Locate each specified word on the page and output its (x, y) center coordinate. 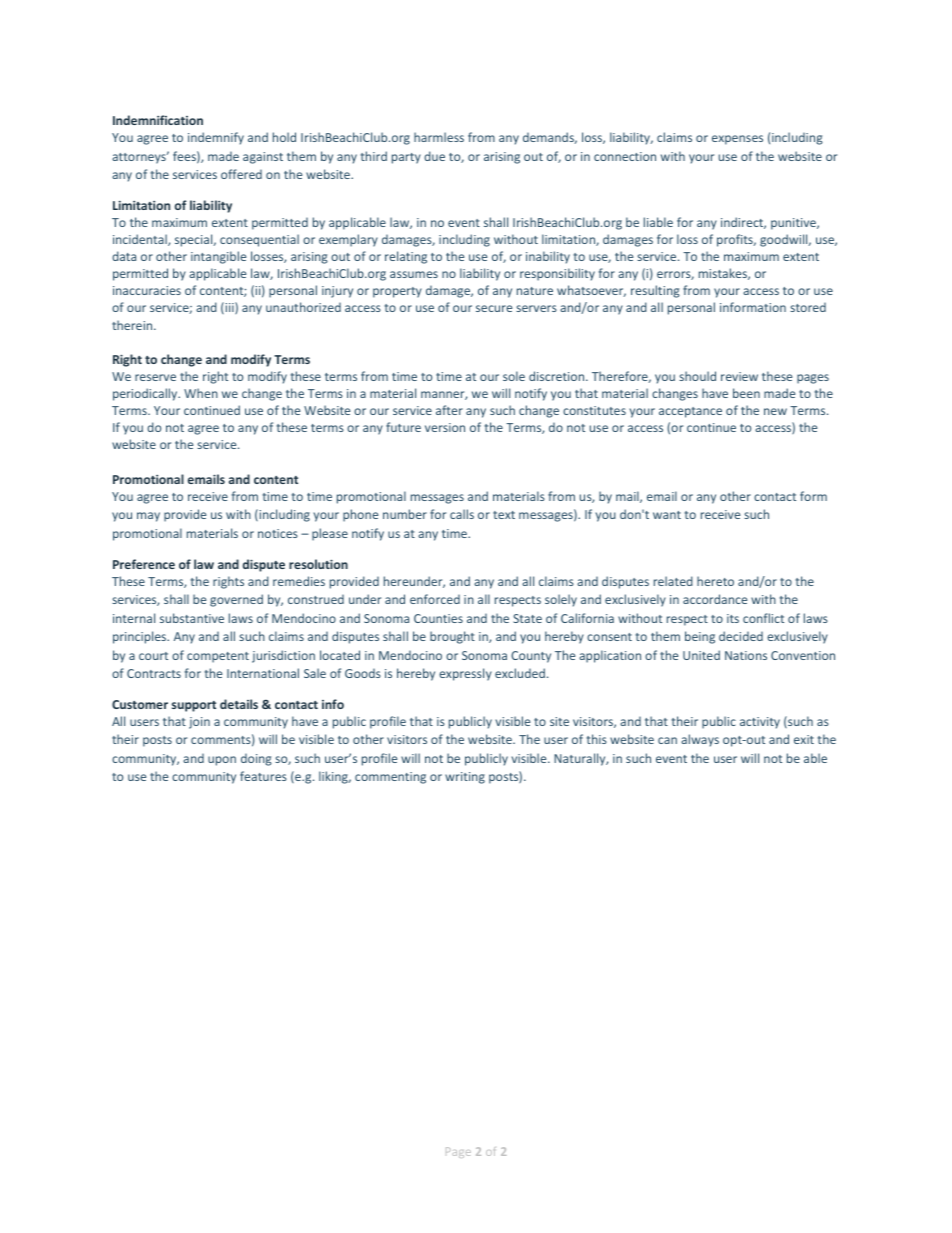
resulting (655, 291)
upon (222, 761)
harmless (439, 137)
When (201, 393)
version (445, 427)
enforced (435, 599)
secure (494, 308)
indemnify (216, 138)
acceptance (690, 412)
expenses (737, 140)
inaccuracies (147, 290)
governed (236, 600)
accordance (715, 599)
